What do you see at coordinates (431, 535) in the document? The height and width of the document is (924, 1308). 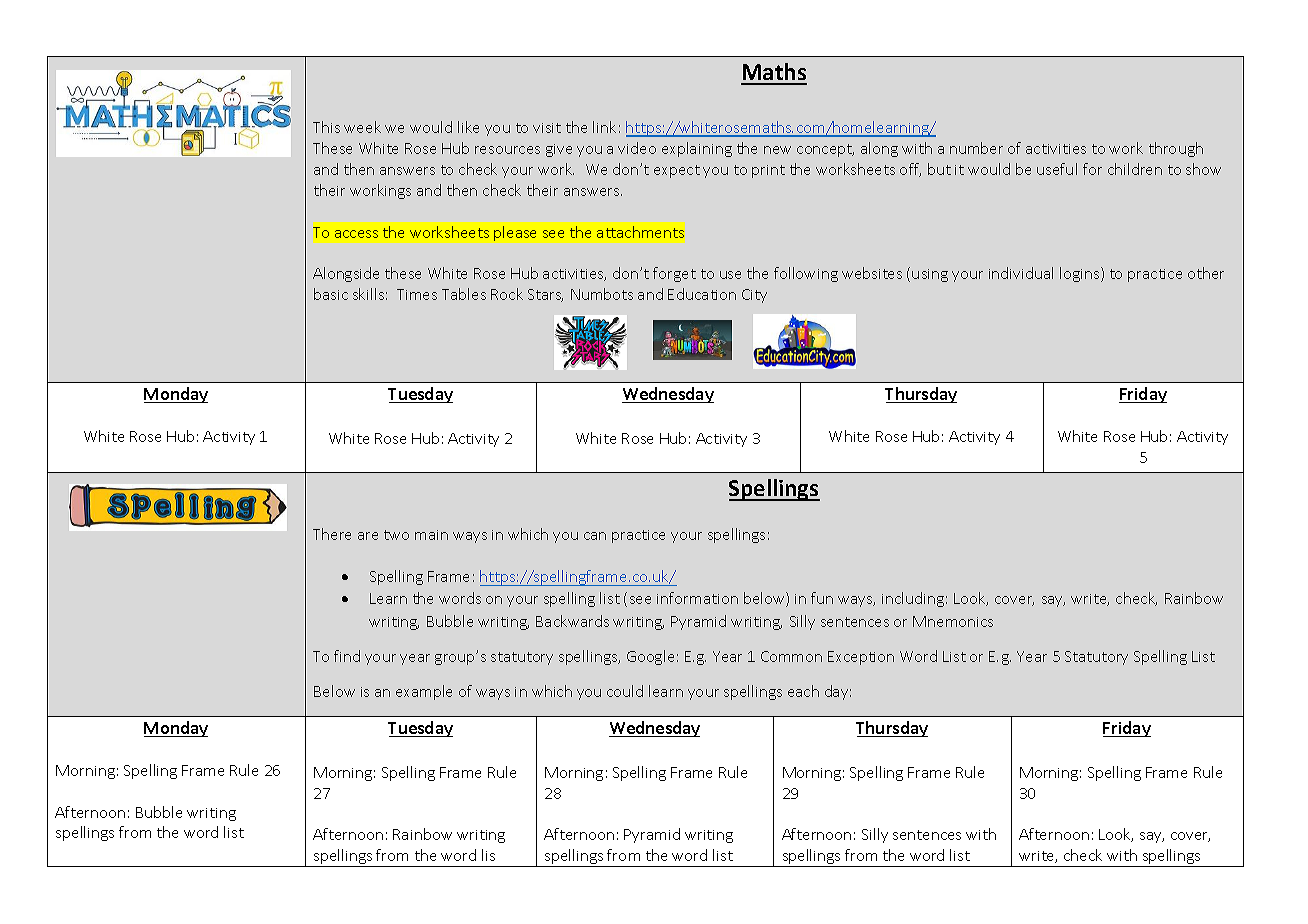 I see `main` at bounding box center [431, 535].
